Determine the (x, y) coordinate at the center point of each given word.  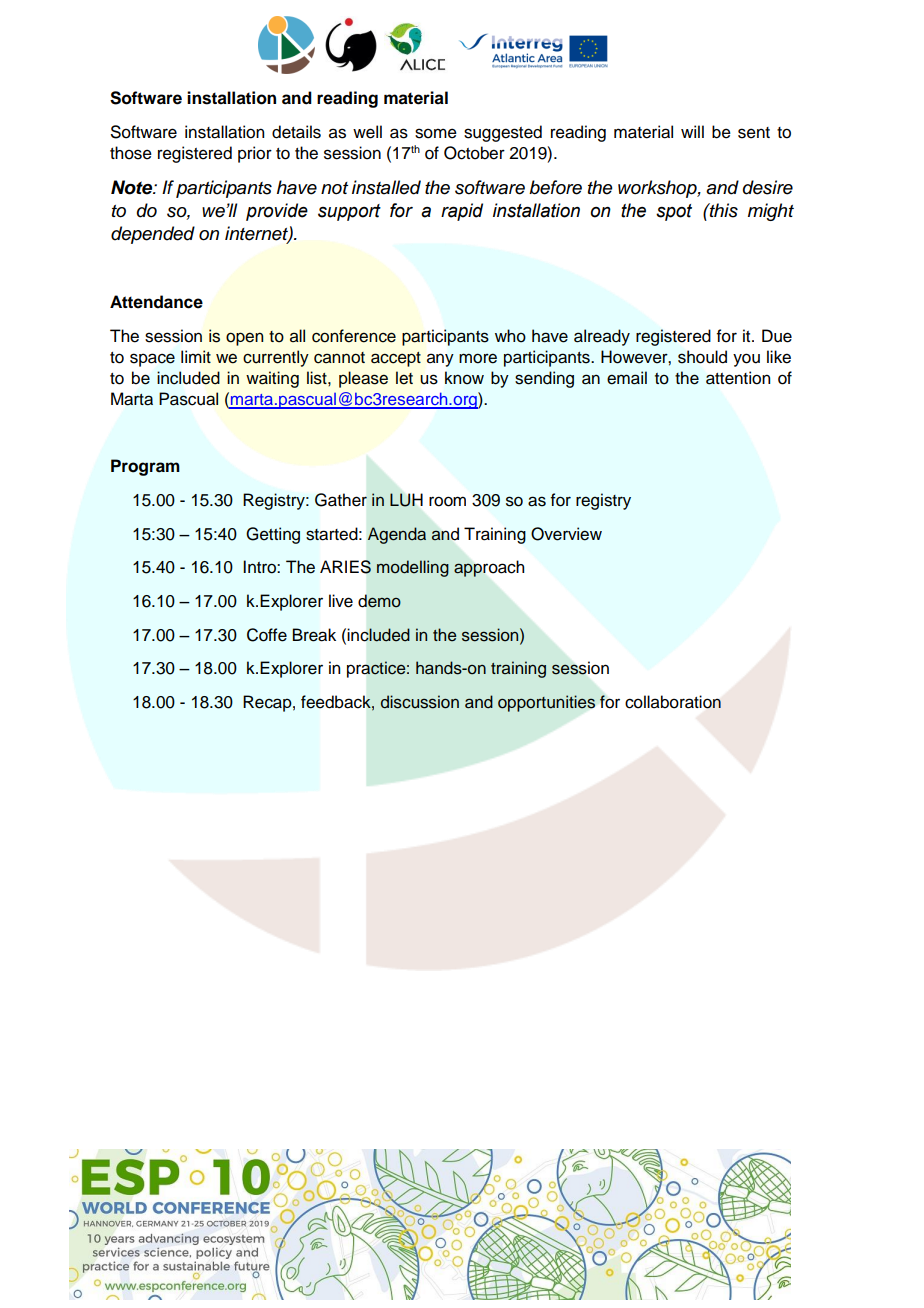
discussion (420, 702)
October (474, 153)
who (510, 336)
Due (777, 336)
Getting (273, 535)
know (464, 378)
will (692, 131)
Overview (566, 534)
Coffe (267, 635)
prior (255, 154)
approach (489, 568)
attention (738, 378)
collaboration (673, 702)
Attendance (156, 302)
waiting (272, 379)
